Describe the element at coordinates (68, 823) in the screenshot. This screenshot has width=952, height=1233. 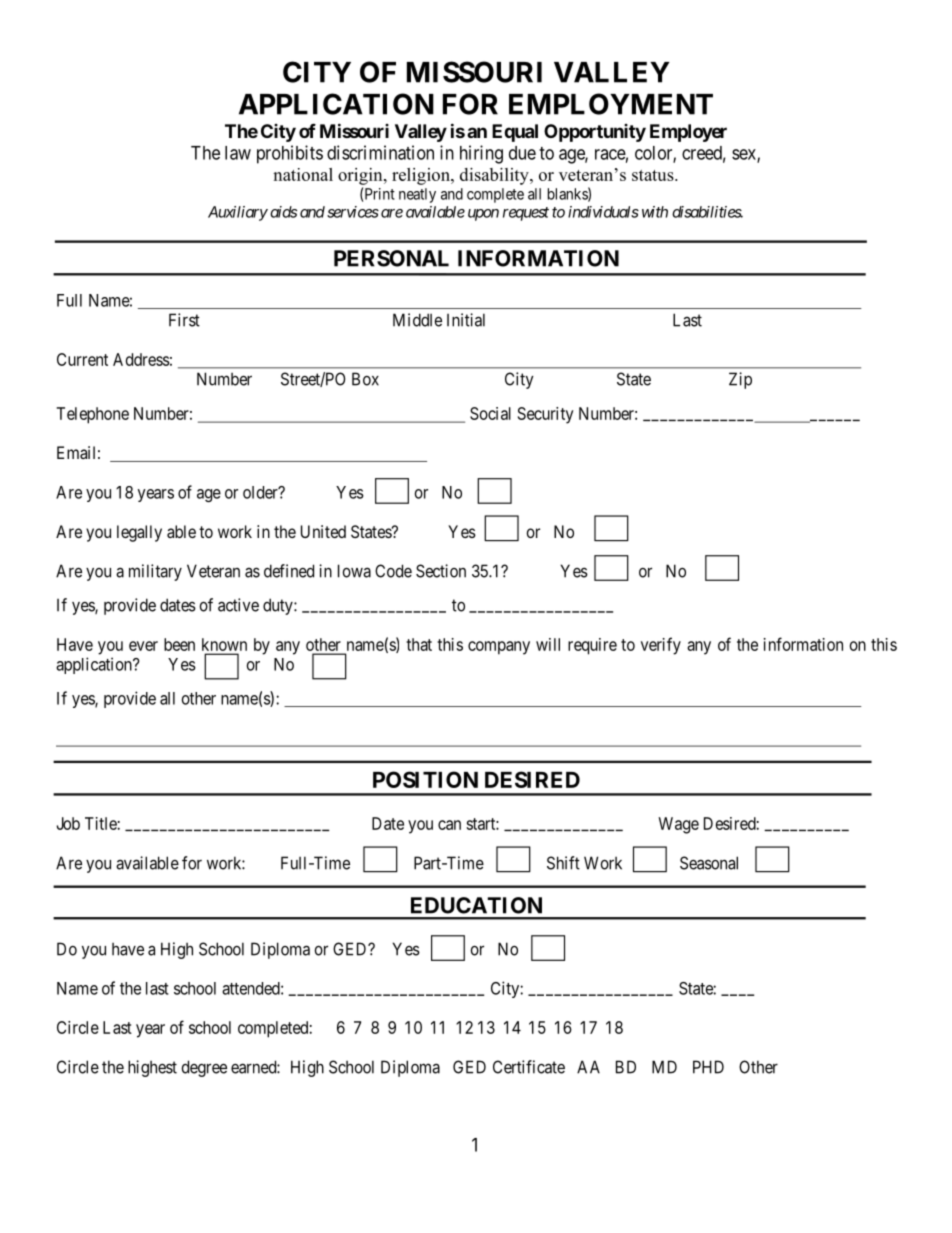
I see `Job` at that location.
